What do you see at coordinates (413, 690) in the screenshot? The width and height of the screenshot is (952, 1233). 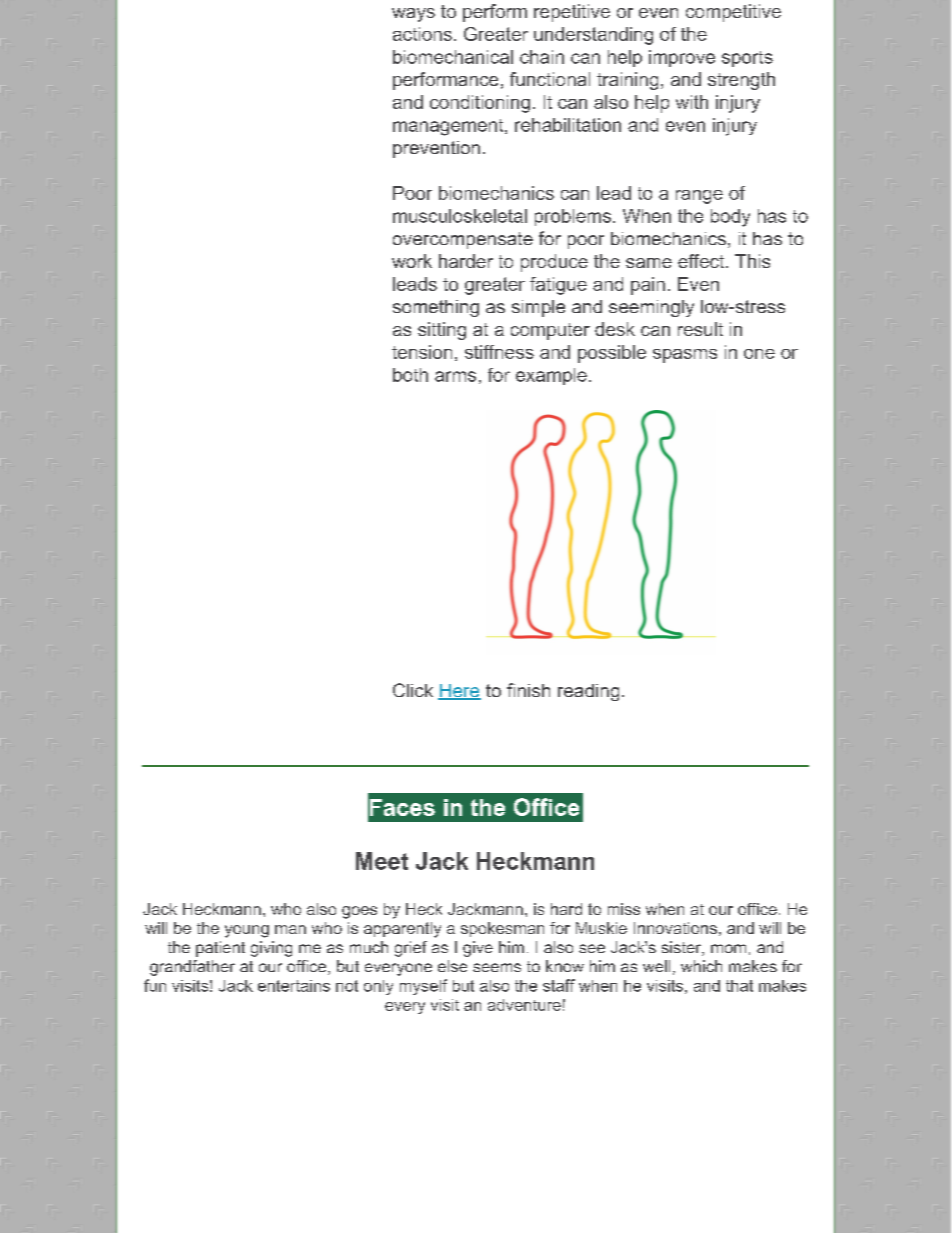 I see `Click` at bounding box center [413, 690].
